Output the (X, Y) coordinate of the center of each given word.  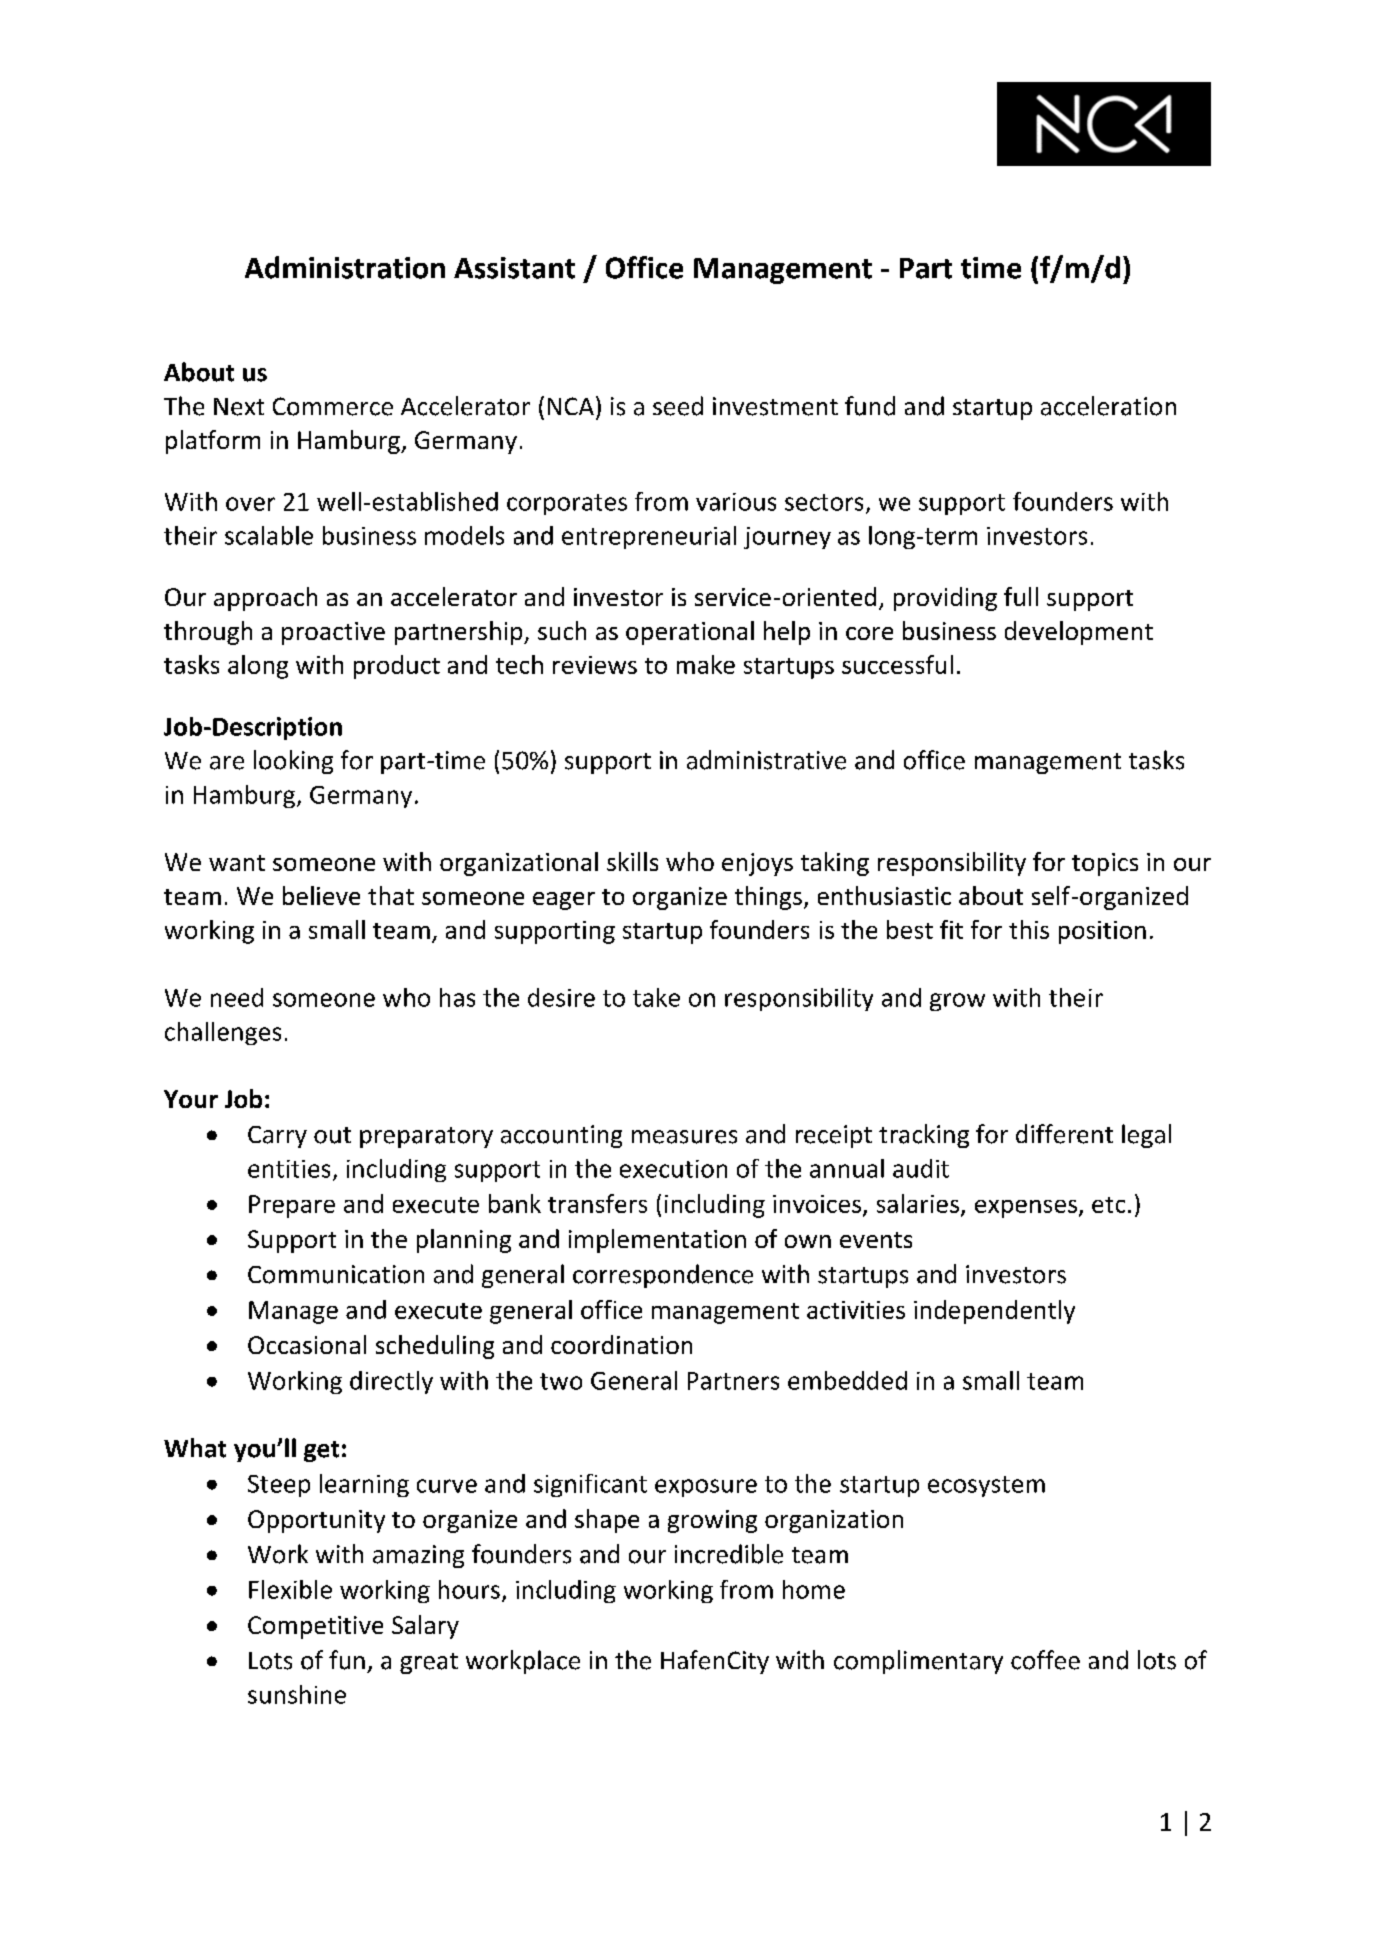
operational (690, 633)
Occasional (307, 1344)
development (1079, 633)
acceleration (1108, 406)
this (1029, 929)
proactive (333, 633)
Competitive (315, 1627)
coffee (1045, 1660)
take (656, 997)
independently (994, 1312)
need (237, 997)
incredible (729, 1554)
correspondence (663, 1276)
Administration (345, 267)
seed (678, 406)
